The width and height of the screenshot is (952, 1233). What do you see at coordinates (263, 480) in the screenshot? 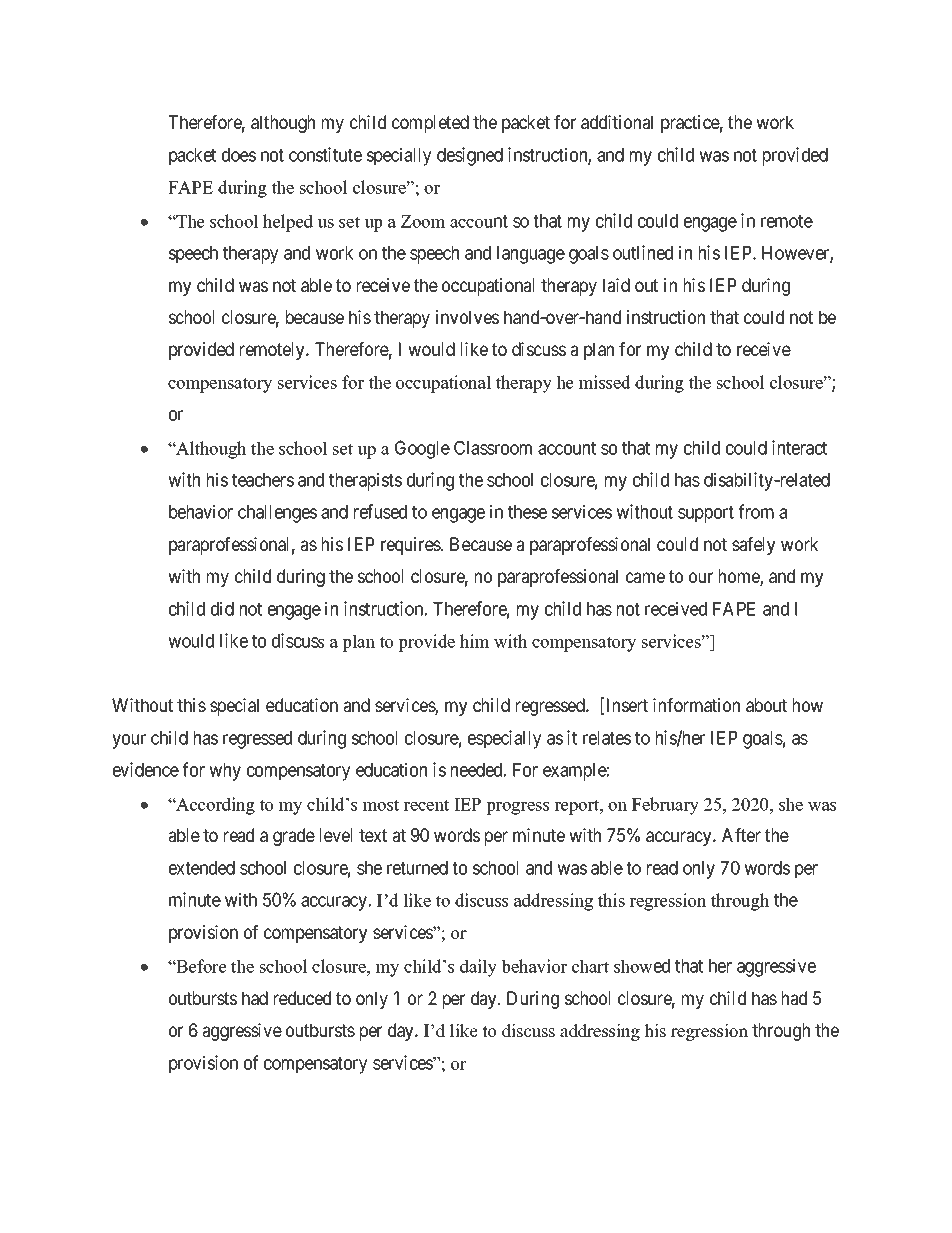
I see `teachers` at bounding box center [263, 480].
